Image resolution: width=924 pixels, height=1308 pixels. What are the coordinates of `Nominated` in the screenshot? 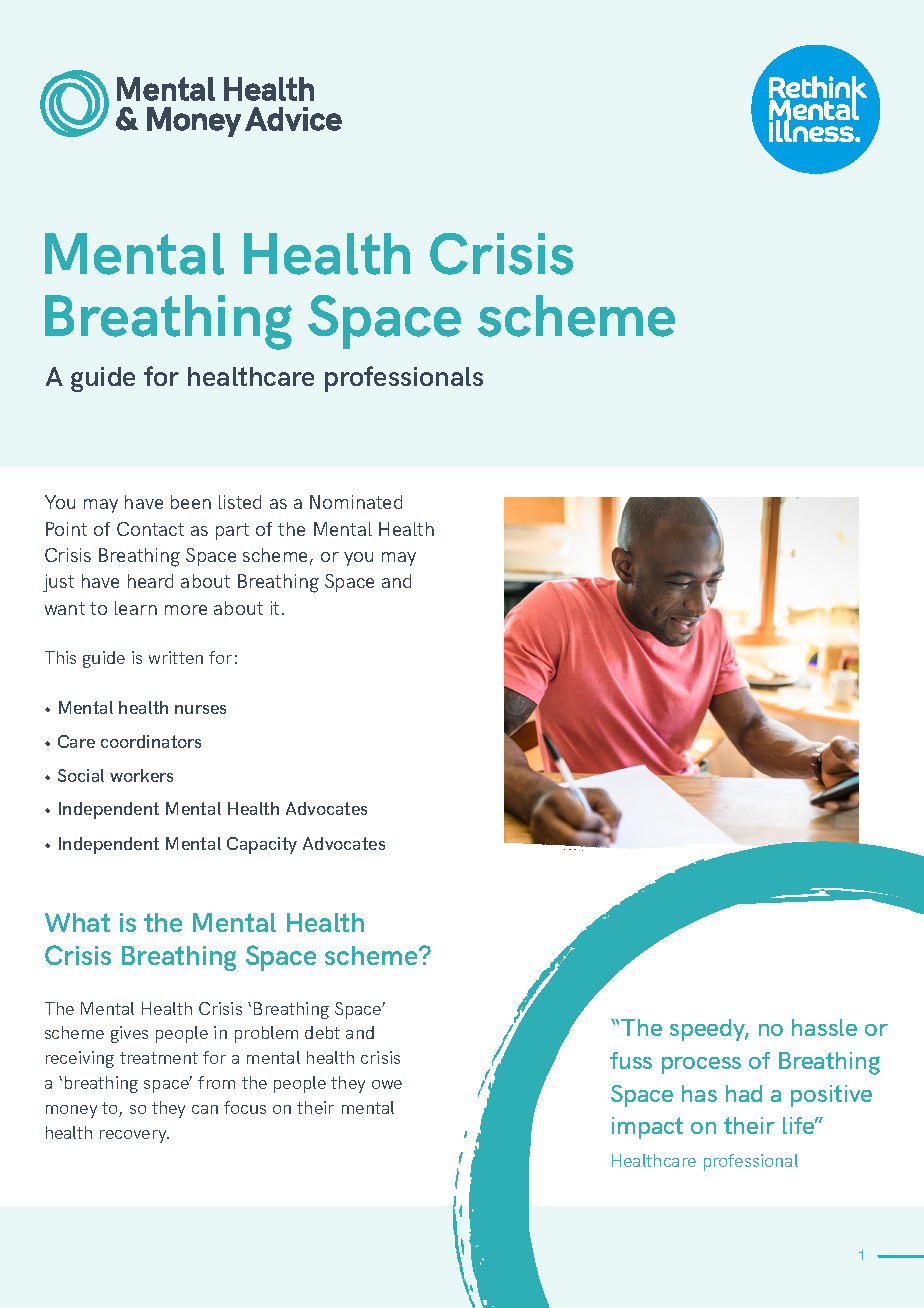 It's located at (356, 502).
